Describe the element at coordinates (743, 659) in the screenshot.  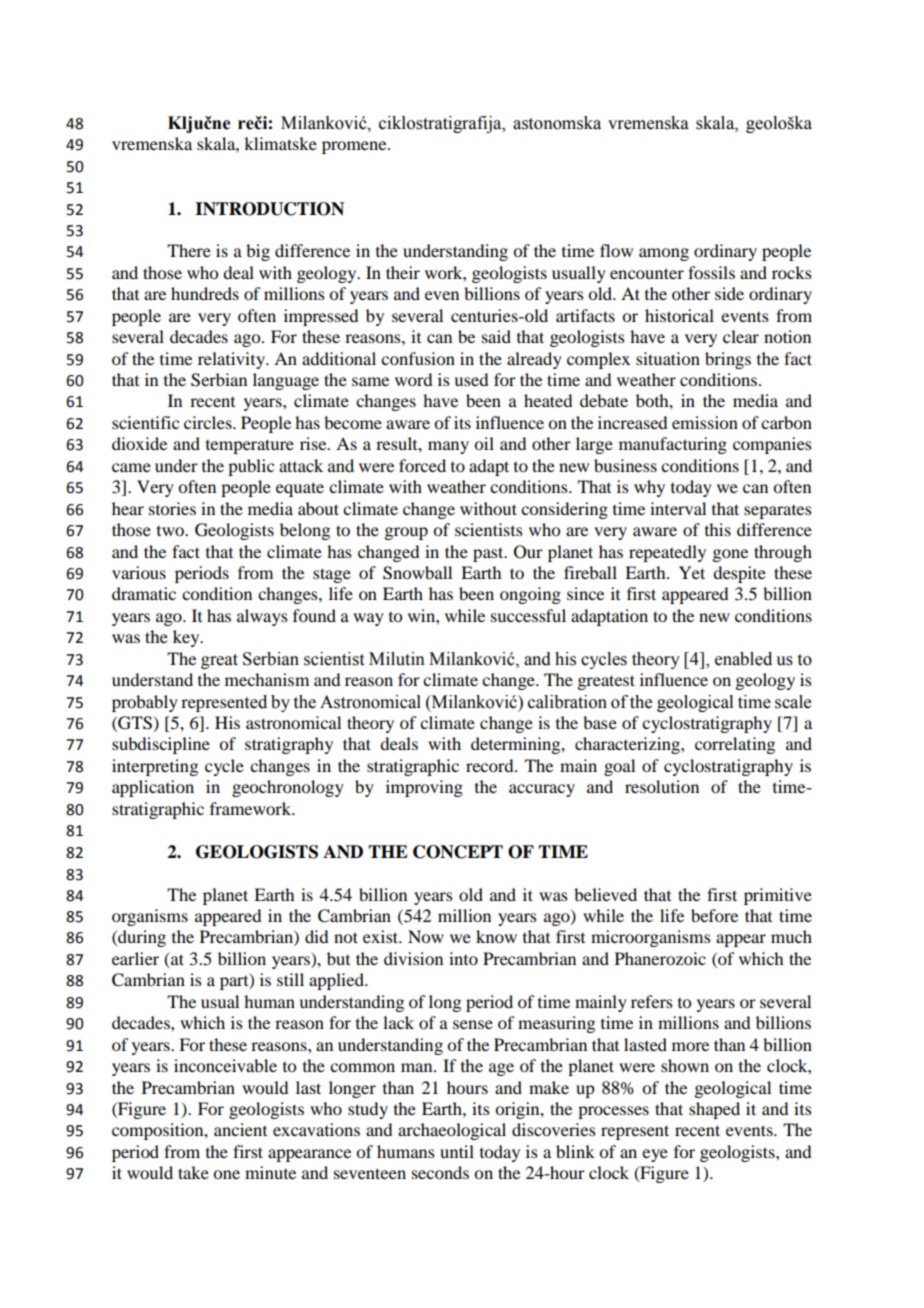
I see `enabled` at that location.
